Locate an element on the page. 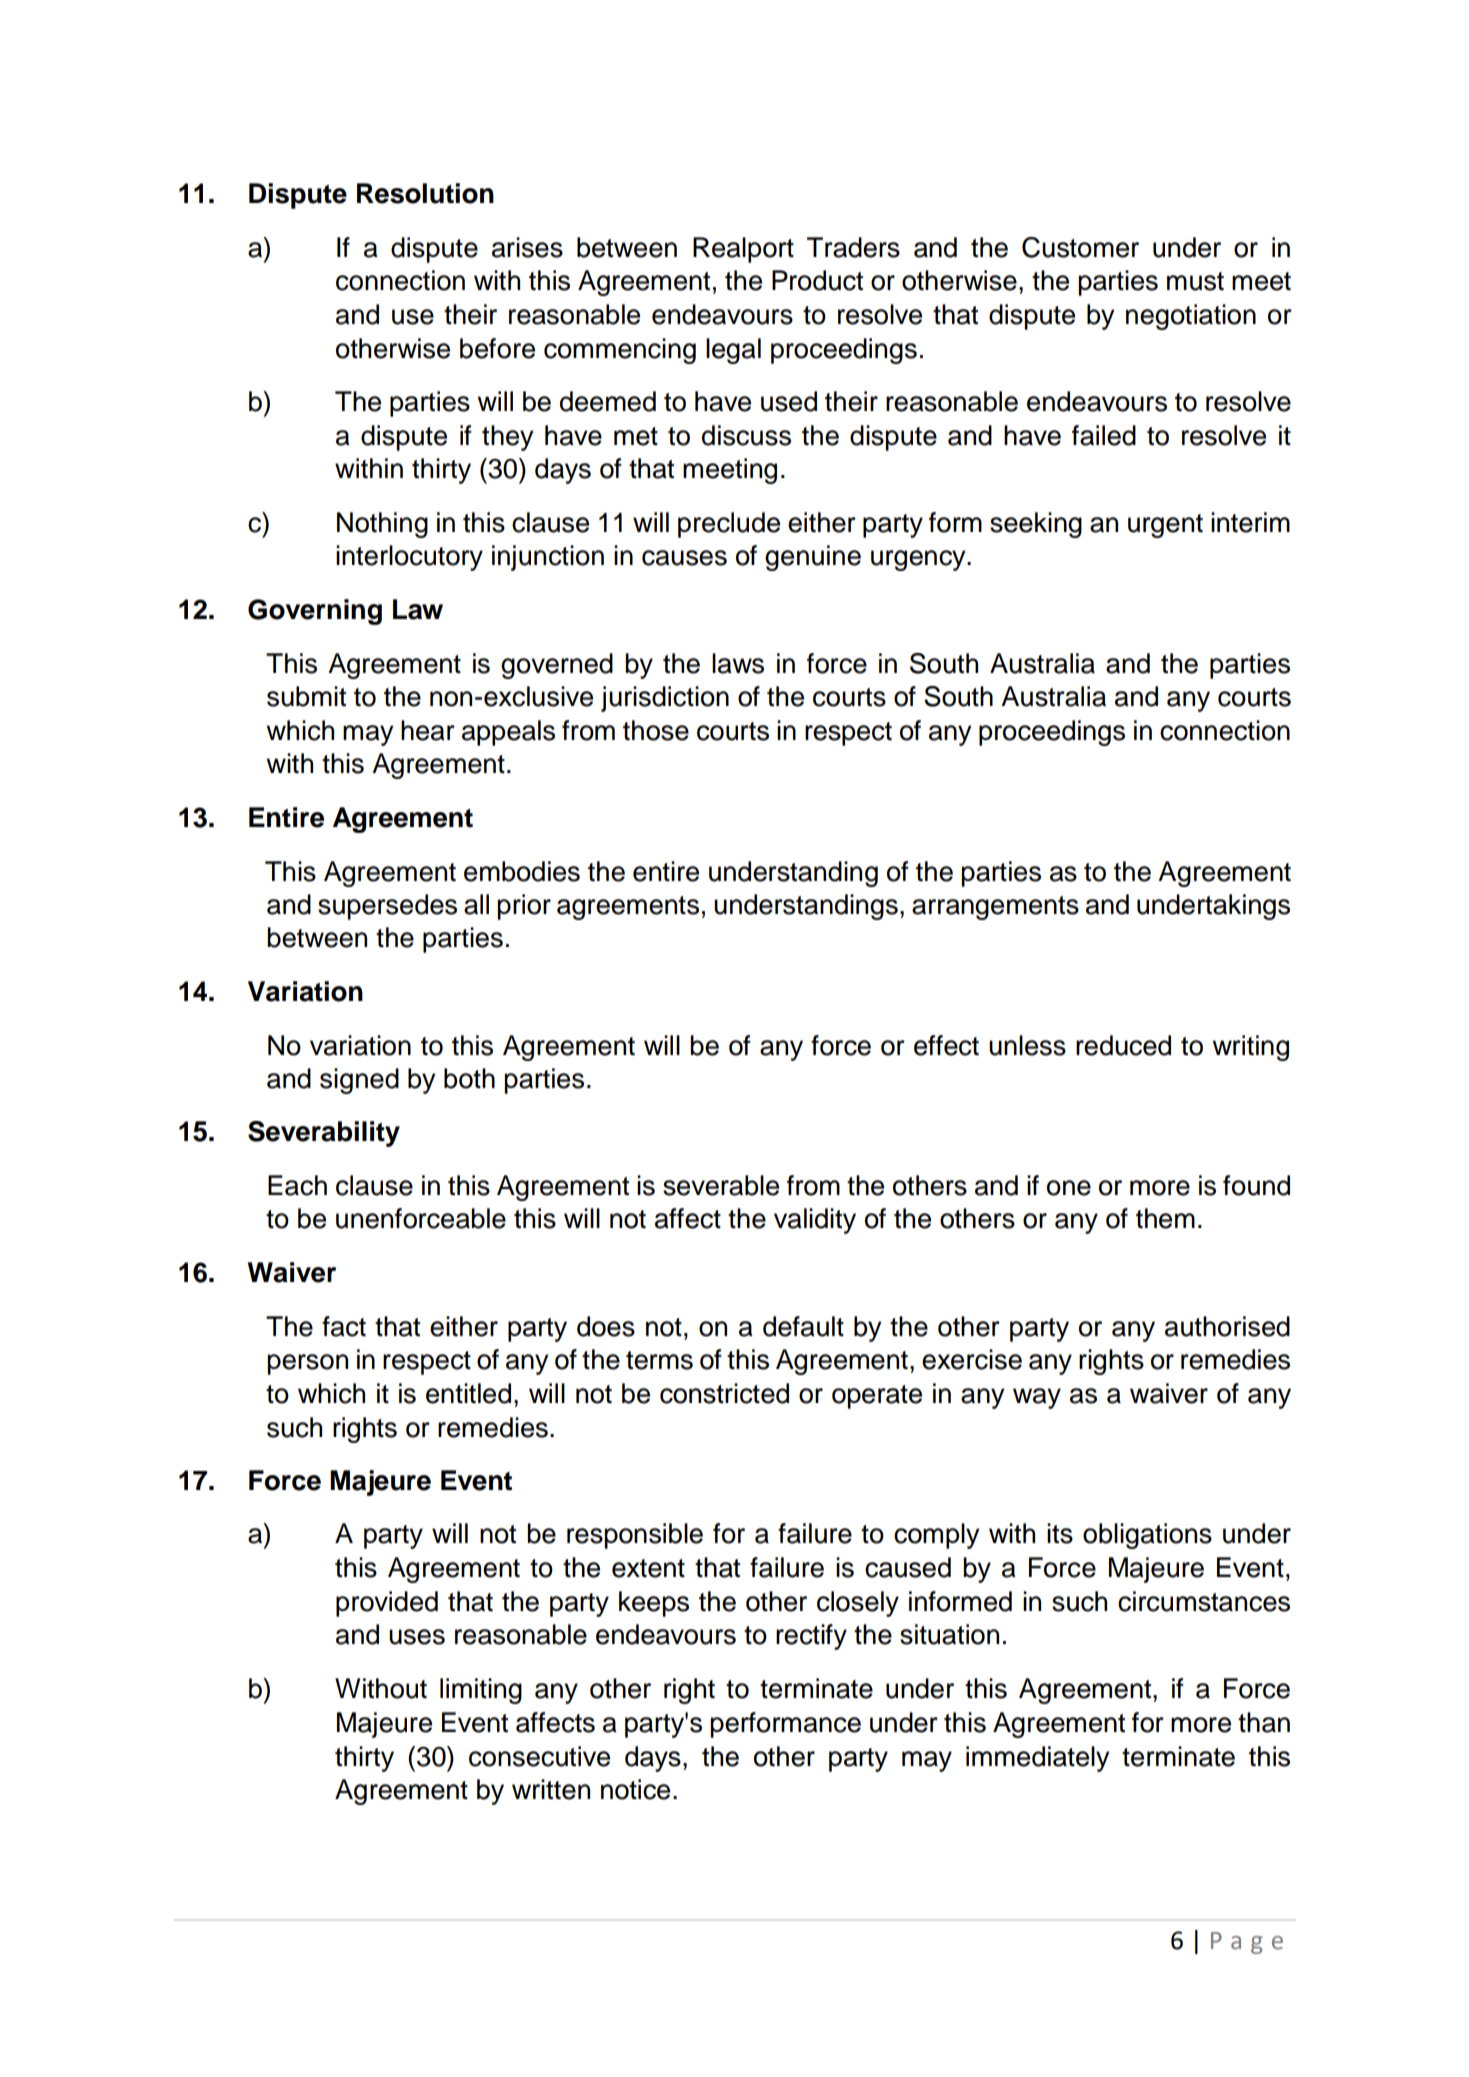  Product is located at coordinates (817, 280).
